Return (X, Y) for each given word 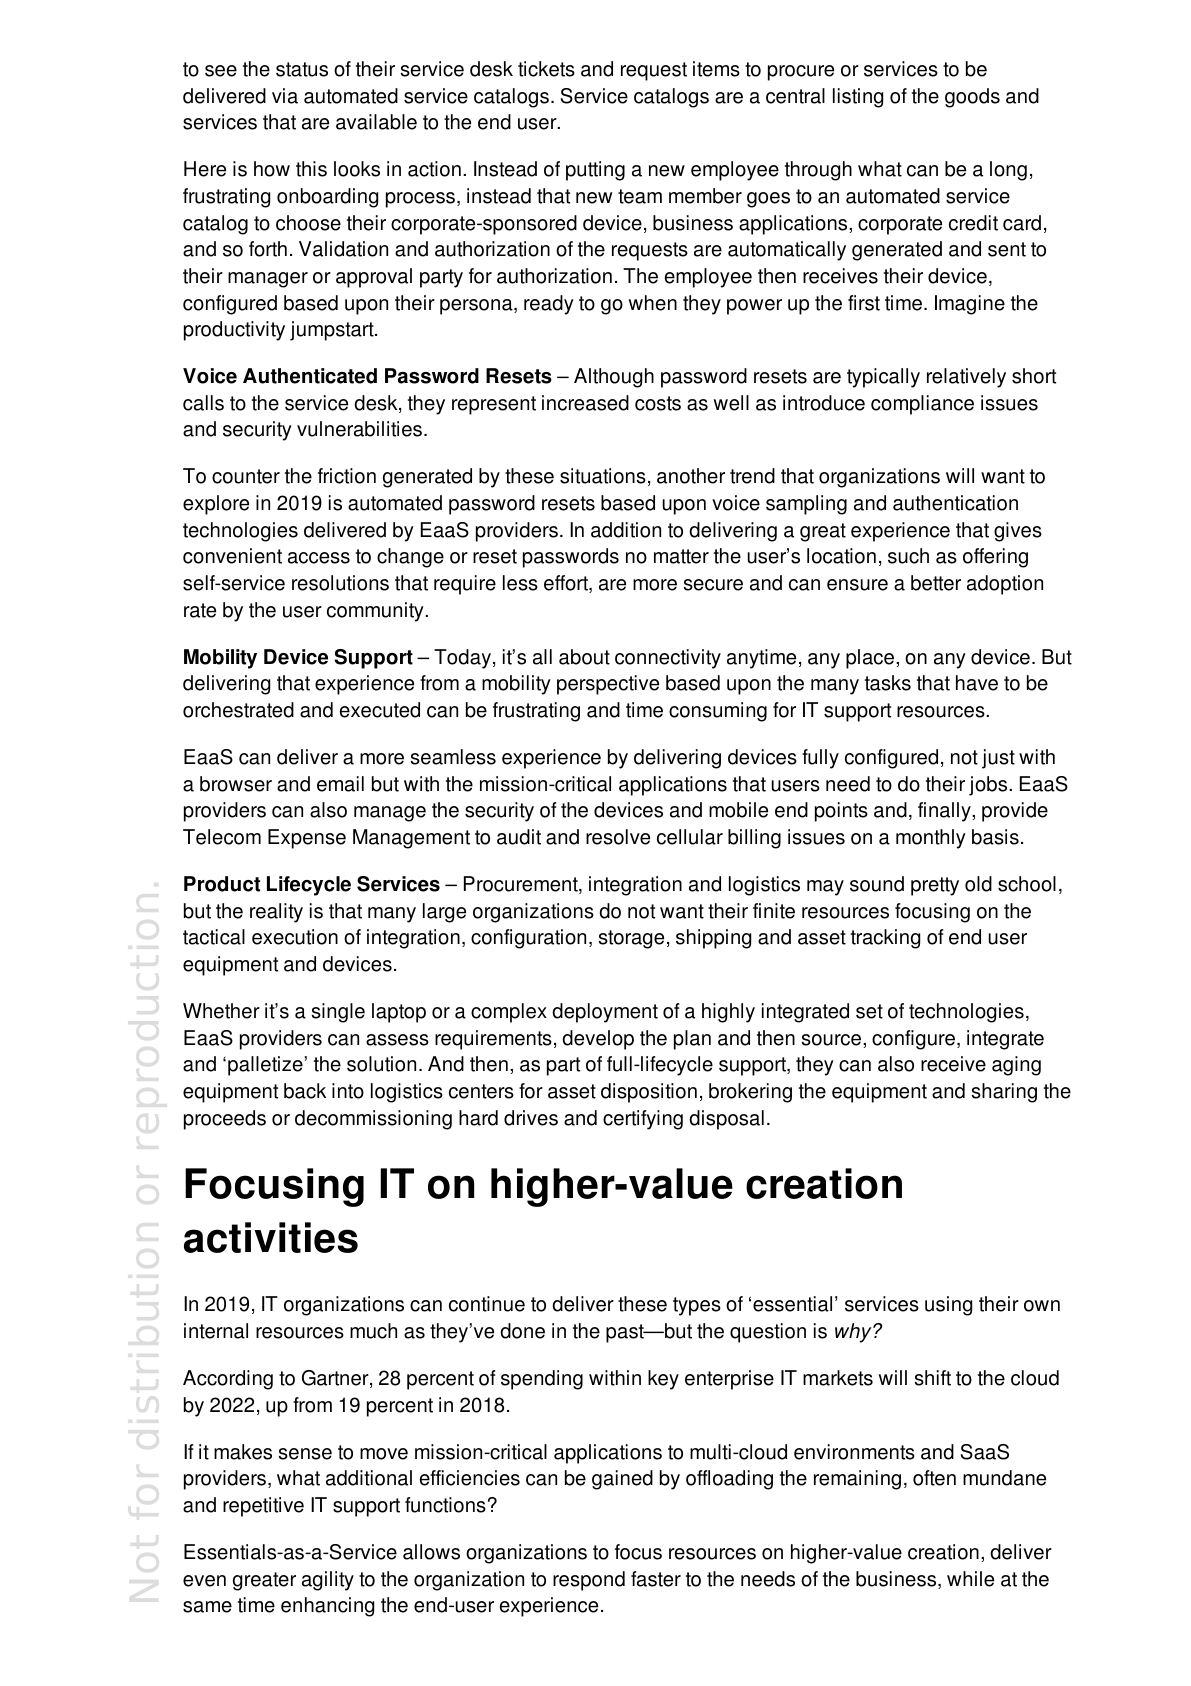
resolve (618, 837)
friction (347, 476)
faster (656, 1579)
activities (271, 1237)
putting (595, 171)
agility (328, 1581)
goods (972, 98)
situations (603, 476)
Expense (307, 839)
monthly (931, 839)
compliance (922, 405)
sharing (1004, 1093)
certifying (643, 1120)
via (285, 96)
